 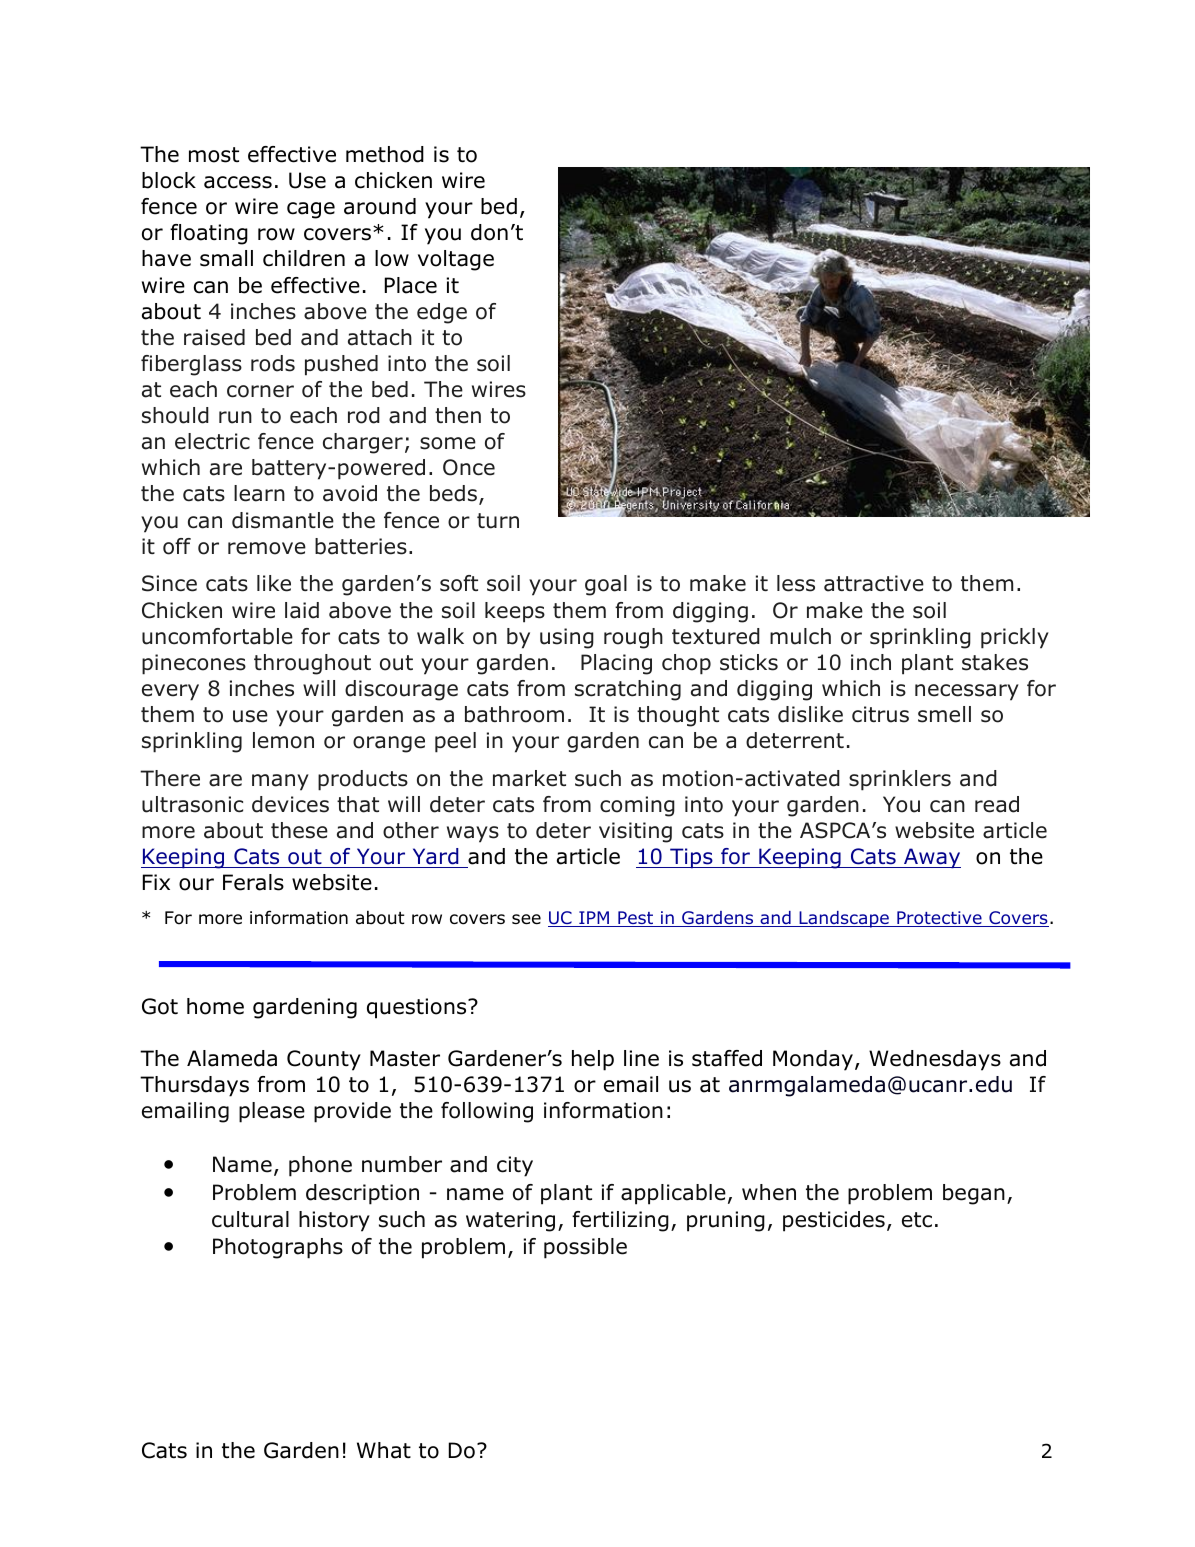 What do you see at coordinates (215, 1006) in the document?
I see `home` at bounding box center [215, 1006].
